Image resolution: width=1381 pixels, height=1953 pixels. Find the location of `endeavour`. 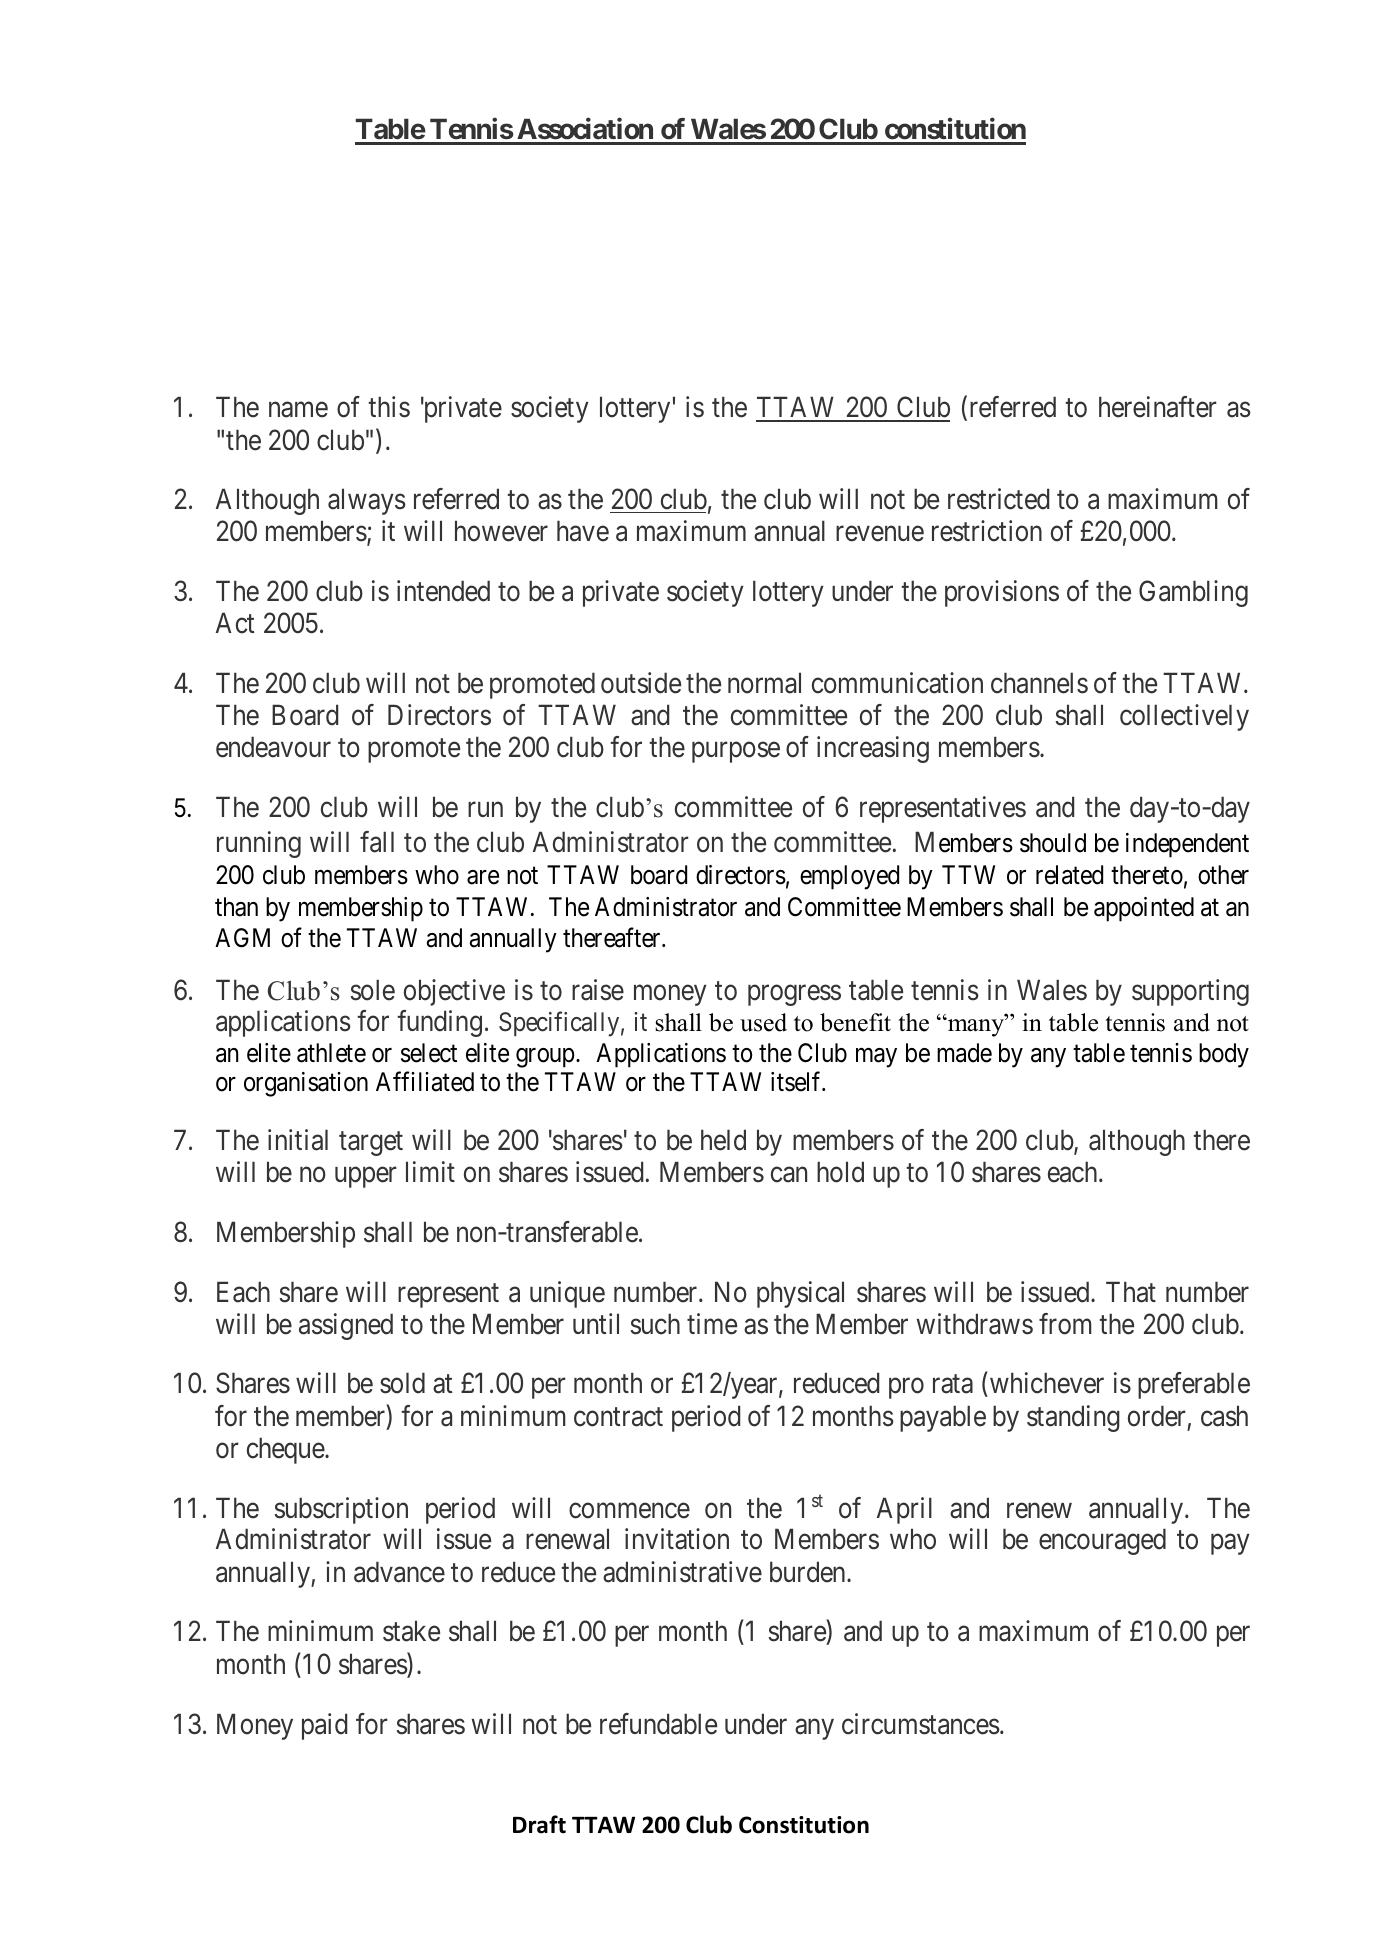

endeavour is located at coordinates (273, 747).
